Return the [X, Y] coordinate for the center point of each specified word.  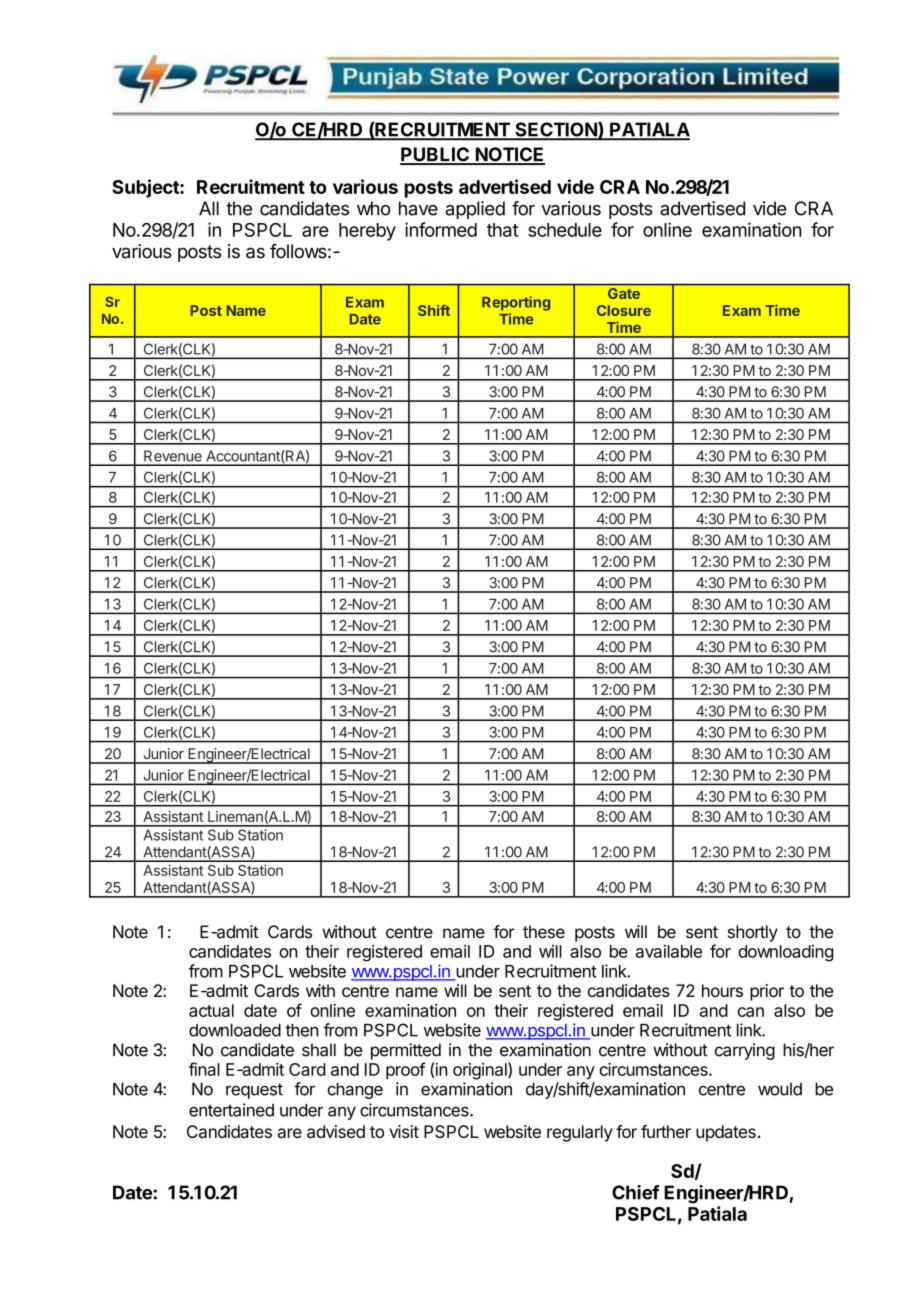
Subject [146, 188]
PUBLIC [435, 155]
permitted [406, 1051]
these [544, 932]
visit [404, 1131]
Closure [624, 310]
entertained [231, 1110]
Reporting [516, 303]
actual [211, 1010]
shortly [753, 933]
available [669, 951]
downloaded [235, 1030]
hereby [367, 232]
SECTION [556, 130]
